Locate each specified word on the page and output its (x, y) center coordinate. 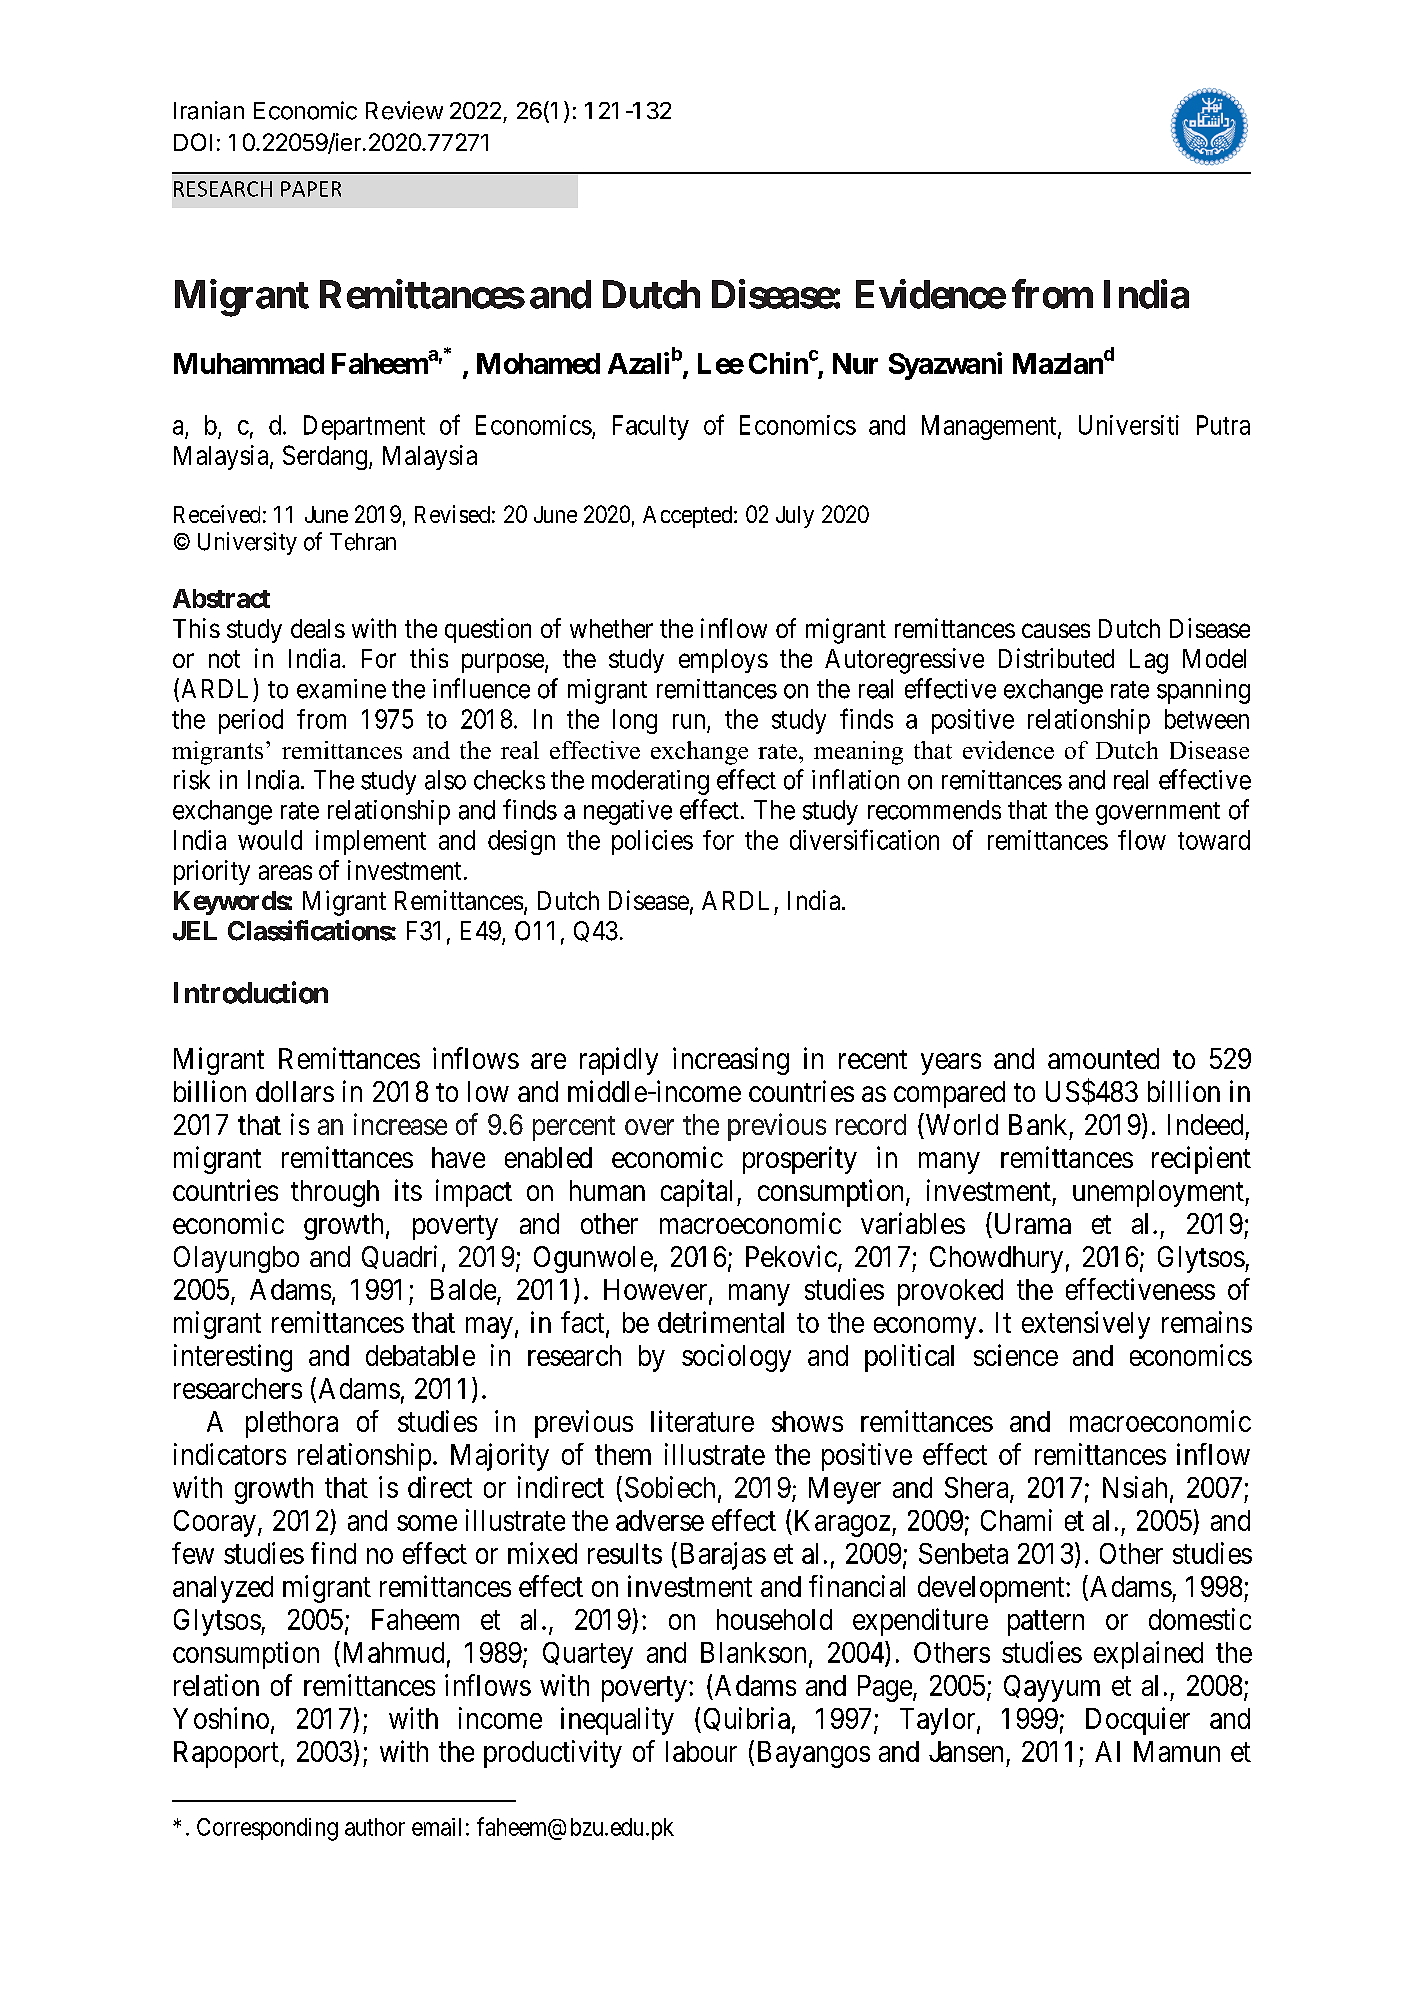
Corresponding (267, 1829)
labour (701, 1751)
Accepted (689, 517)
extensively (1086, 1325)
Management (990, 427)
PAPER (311, 189)
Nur (855, 363)
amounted (1103, 1058)
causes (1056, 630)
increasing (731, 1061)
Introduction (251, 992)
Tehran (363, 542)
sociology (736, 1358)
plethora (292, 1424)
